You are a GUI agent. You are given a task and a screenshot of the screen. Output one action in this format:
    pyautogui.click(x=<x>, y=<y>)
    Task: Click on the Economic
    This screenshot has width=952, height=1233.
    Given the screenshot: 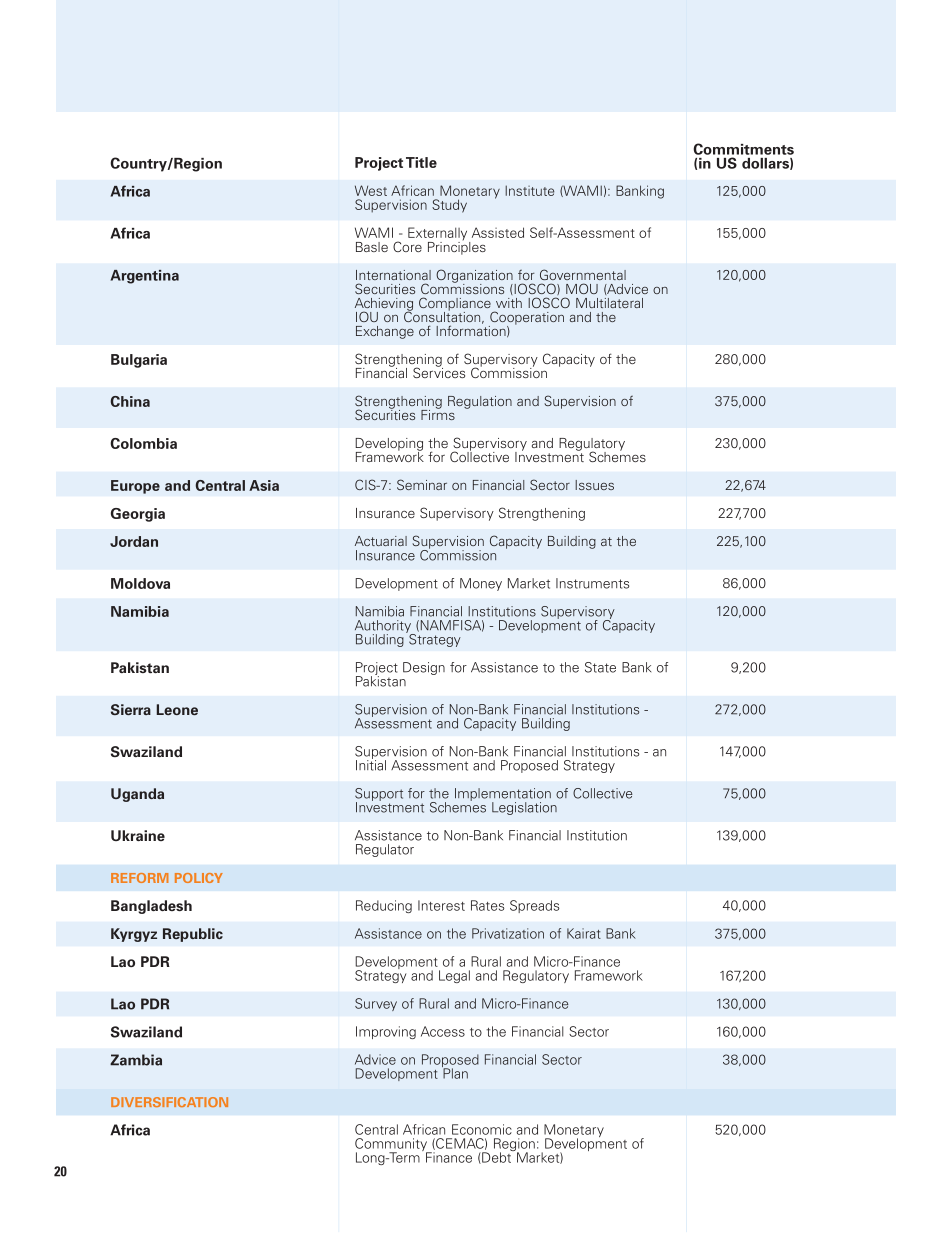 What is the action you would take?
    pyautogui.click(x=482, y=1129)
